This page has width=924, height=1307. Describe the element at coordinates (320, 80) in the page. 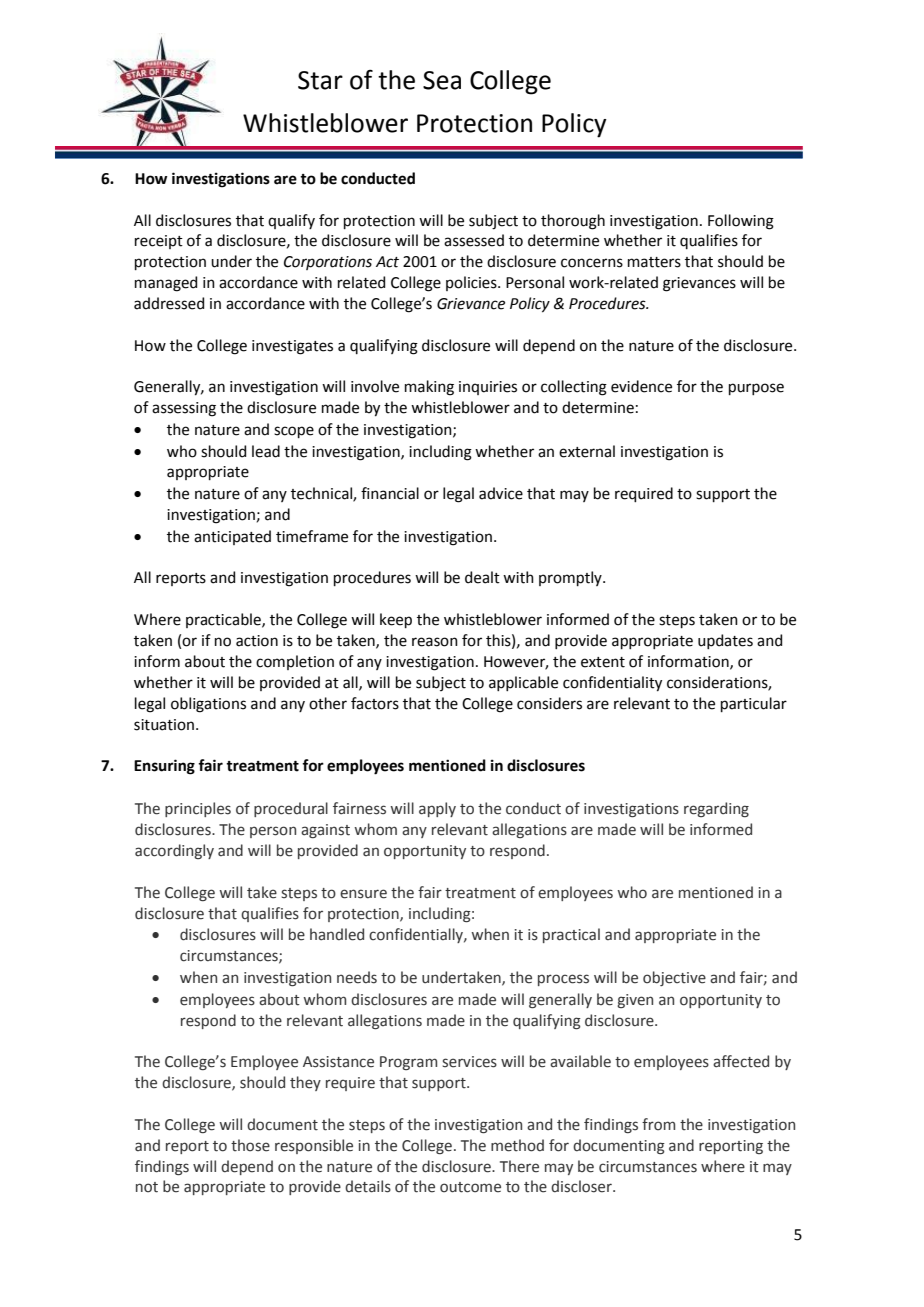

I see `Star` at that location.
